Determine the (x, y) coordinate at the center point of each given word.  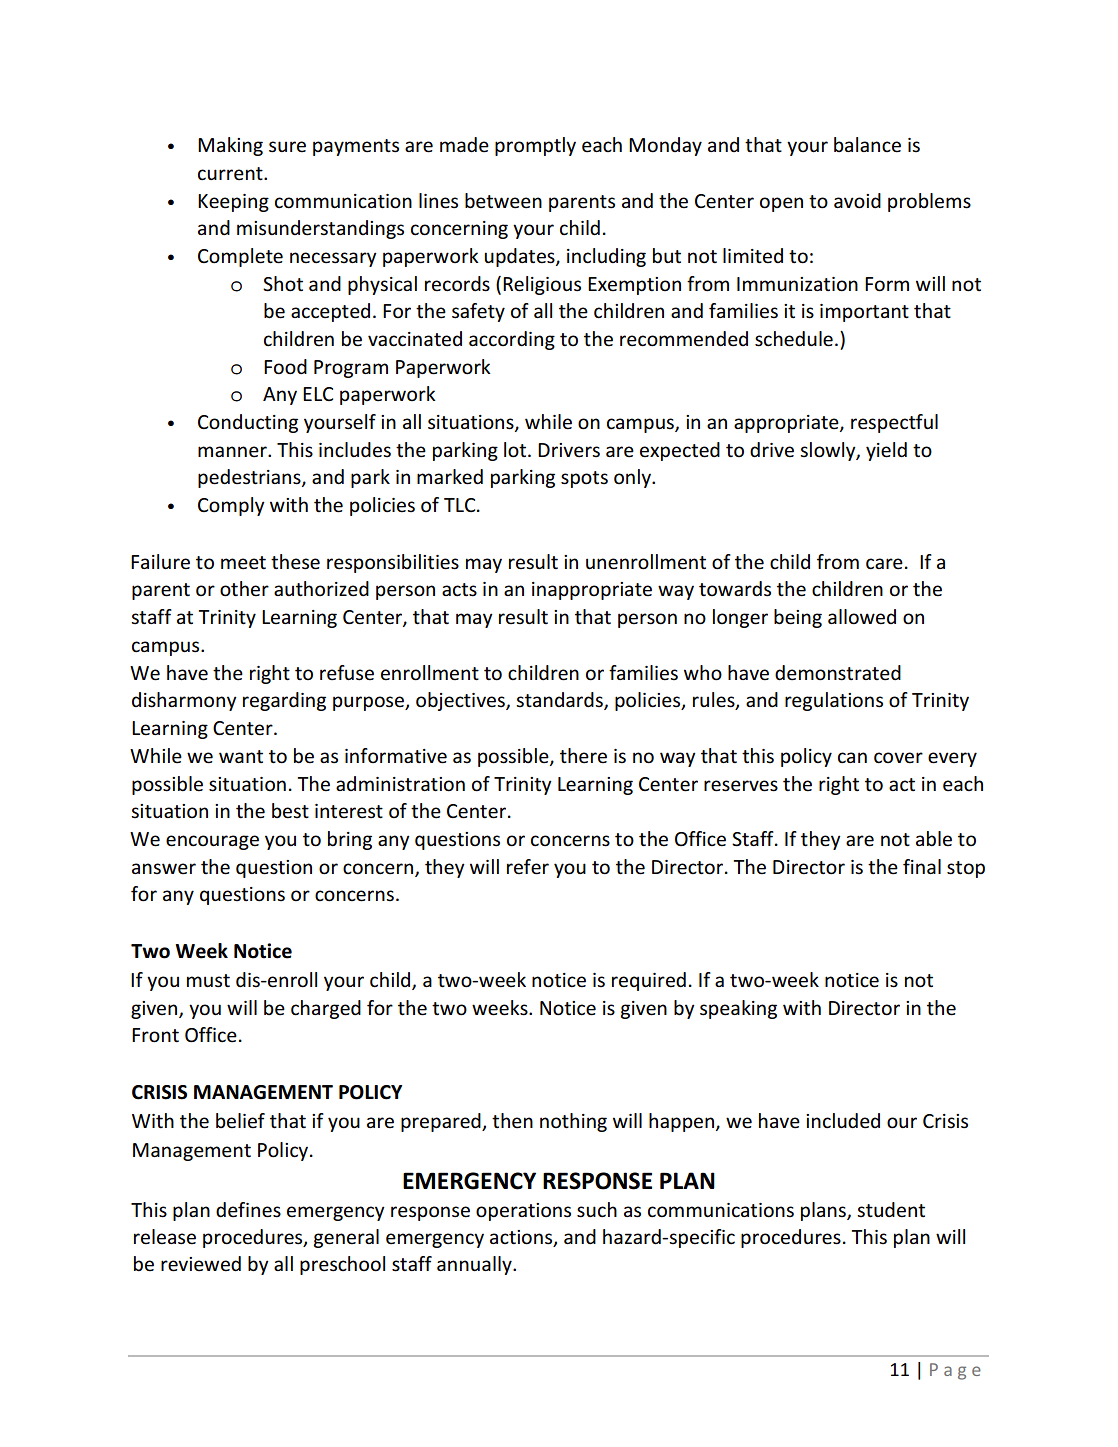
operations (523, 1212)
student (891, 1210)
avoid (857, 201)
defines (248, 1210)
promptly (535, 146)
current (231, 174)
